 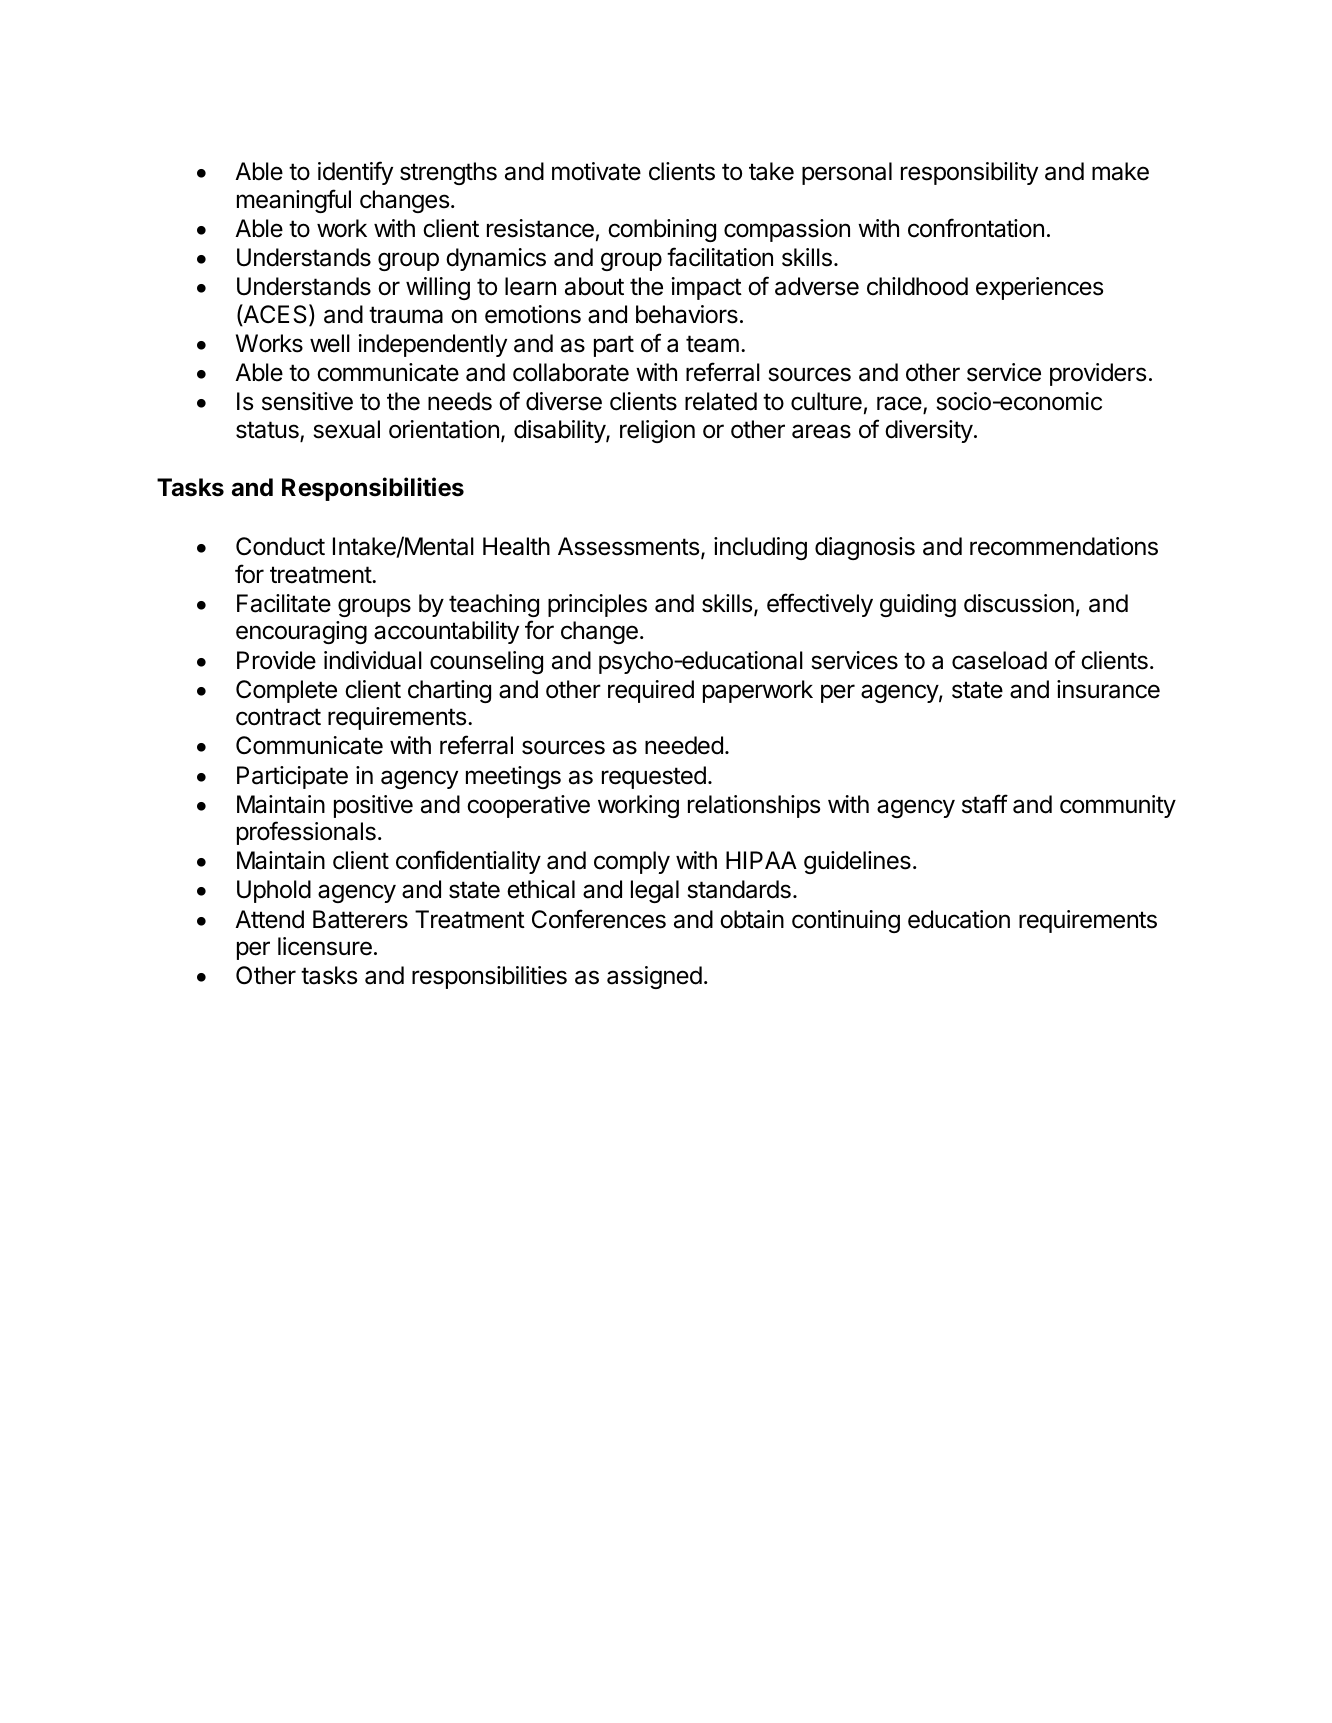 What do you see at coordinates (373, 806) in the page?
I see `positive` at bounding box center [373, 806].
